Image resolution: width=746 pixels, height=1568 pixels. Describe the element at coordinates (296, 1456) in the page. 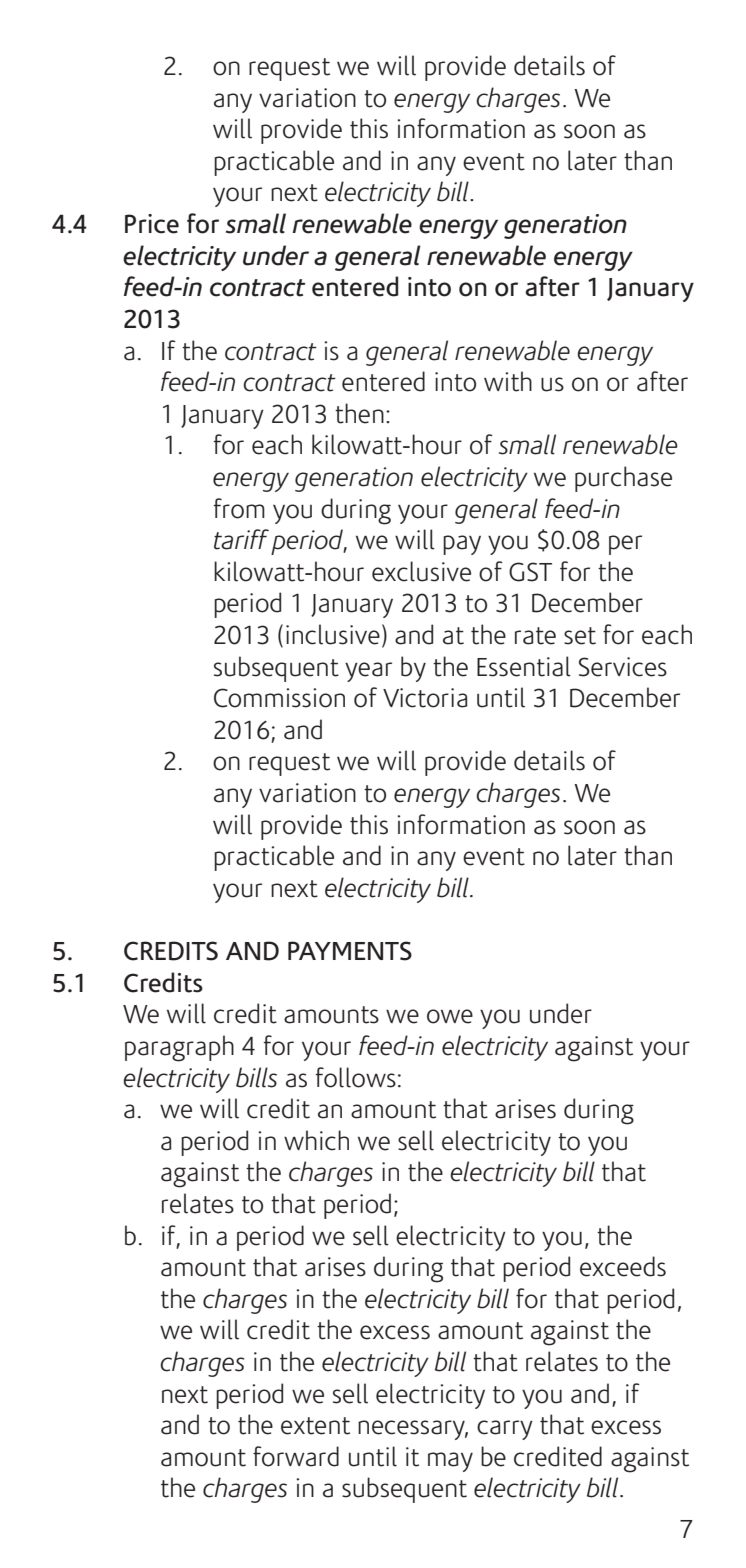

I see `forward` at that location.
